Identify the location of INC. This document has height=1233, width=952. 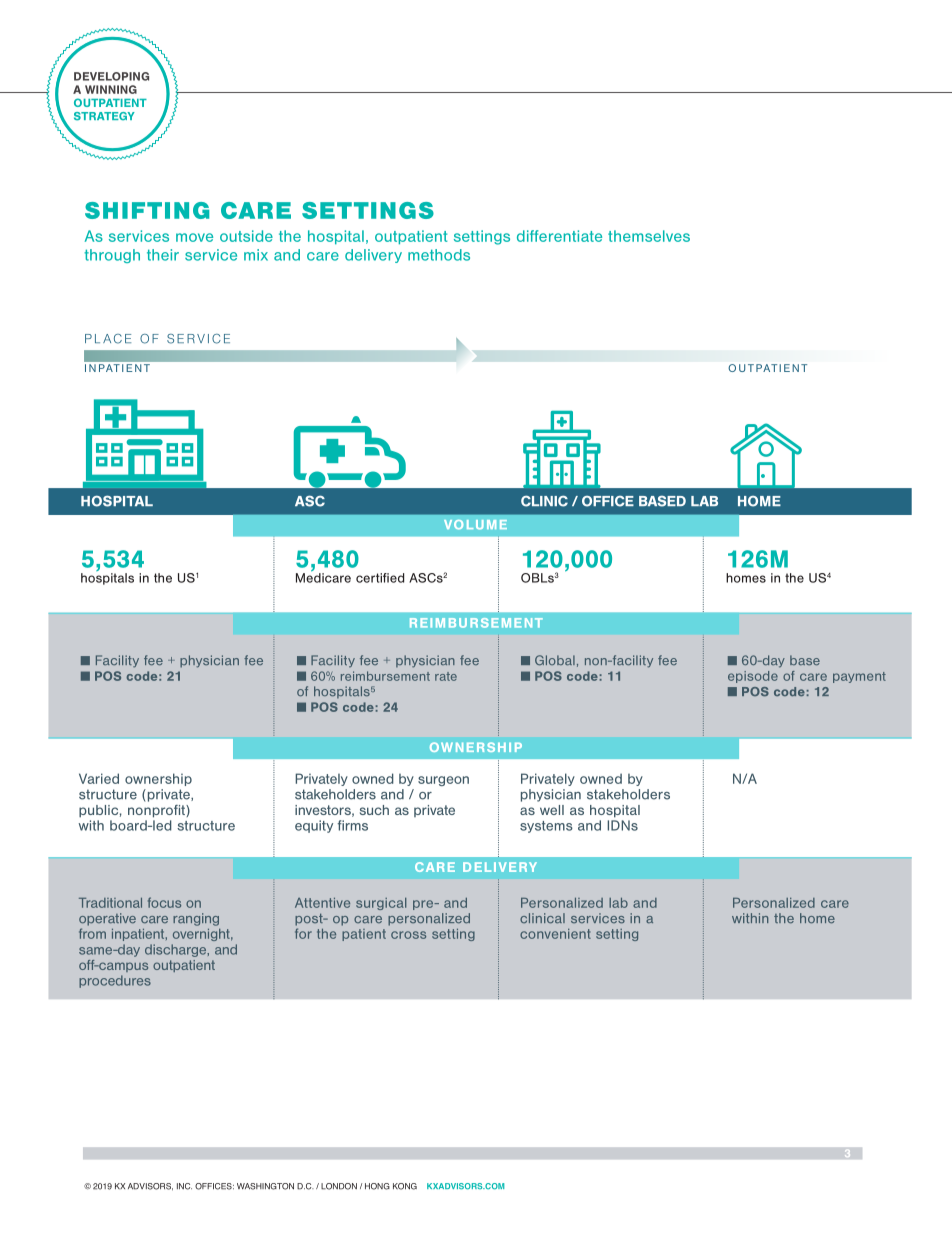
(184, 1186).
